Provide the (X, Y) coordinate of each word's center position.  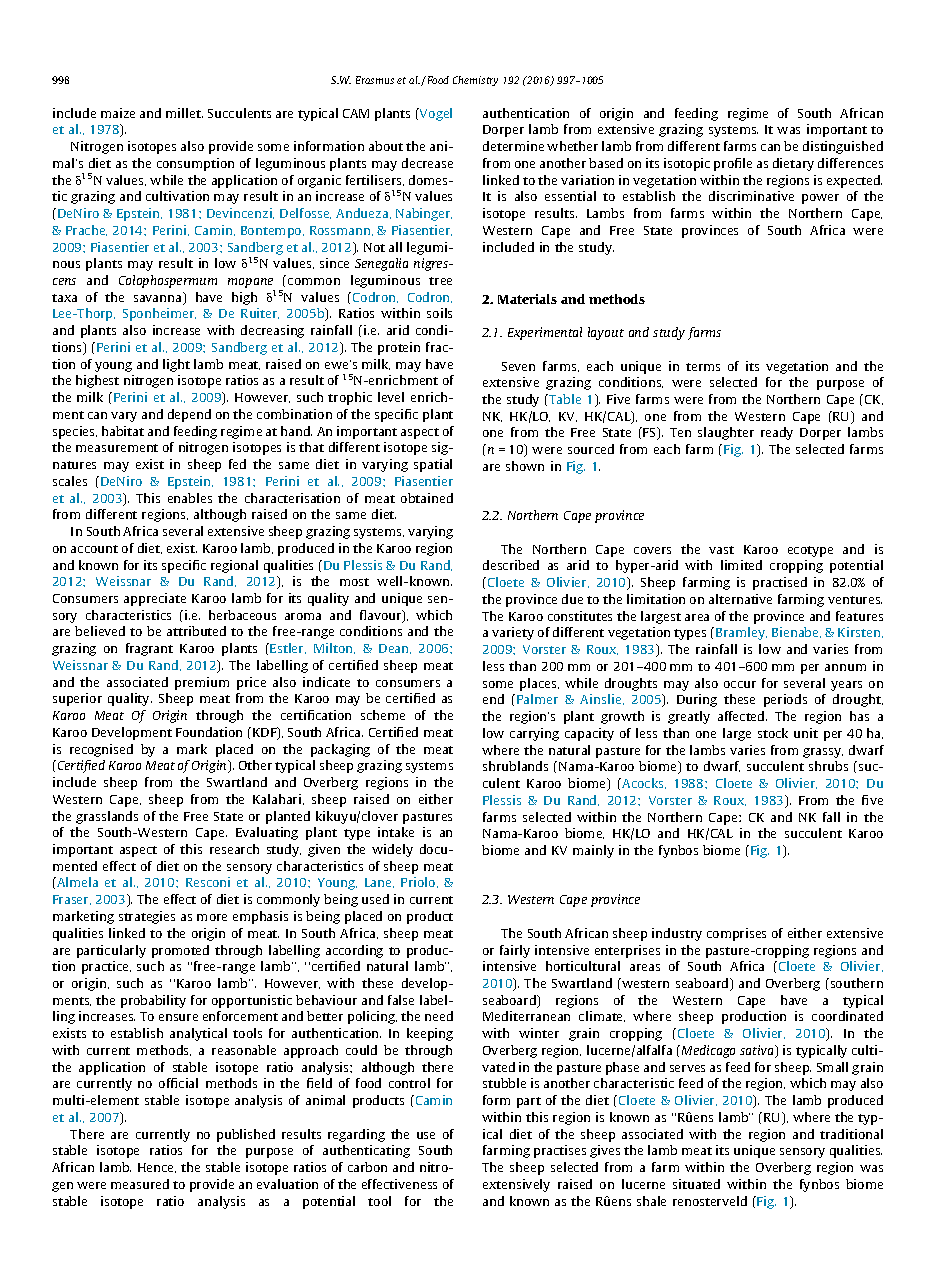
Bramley (741, 633)
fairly (515, 951)
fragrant (149, 649)
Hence (157, 1168)
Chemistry (475, 81)
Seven (518, 366)
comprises (736, 934)
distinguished (843, 147)
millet (184, 113)
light (176, 365)
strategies (147, 917)
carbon (367, 1167)
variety (513, 633)
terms (703, 367)
